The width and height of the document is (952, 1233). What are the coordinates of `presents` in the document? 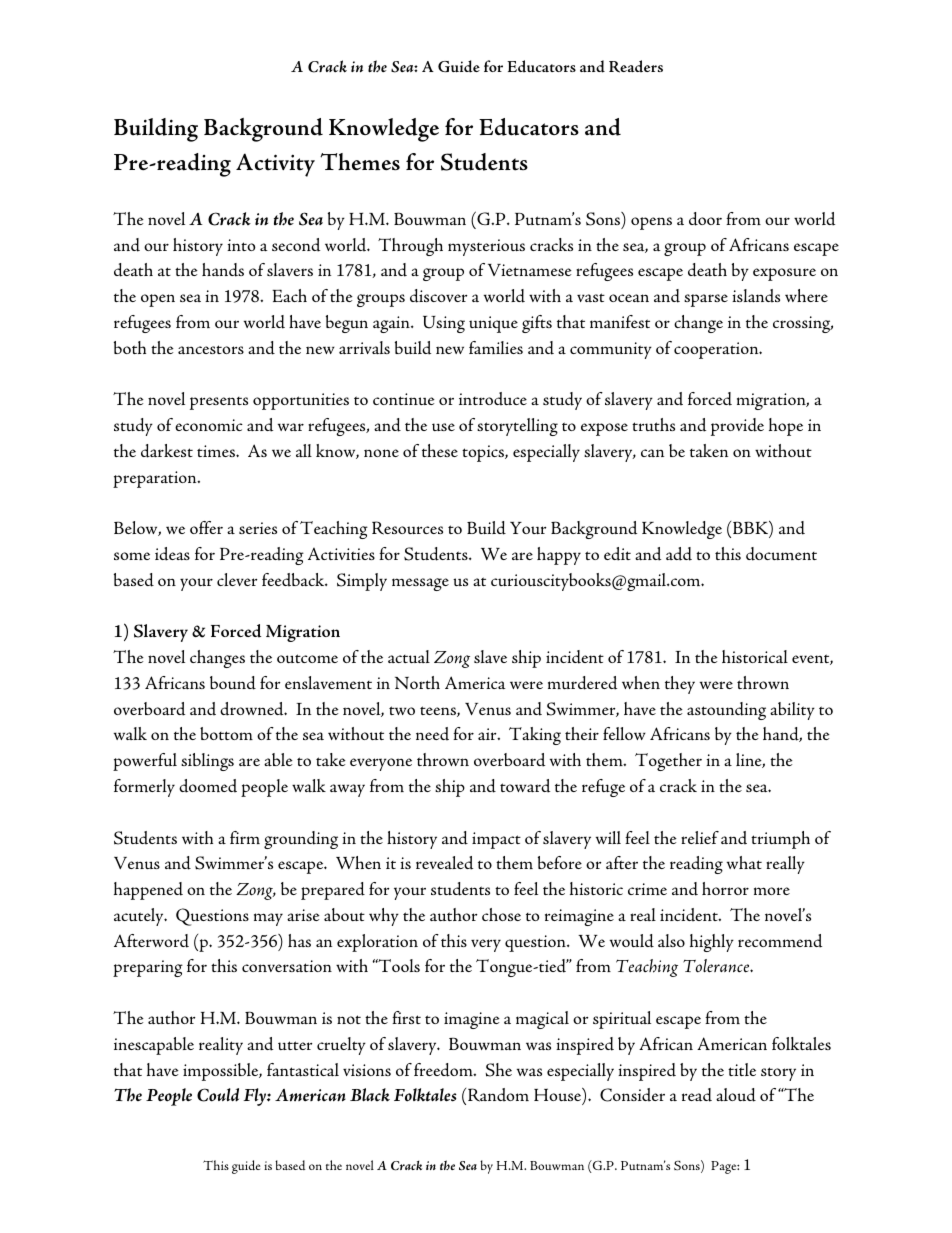 It's located at (219, 403).
